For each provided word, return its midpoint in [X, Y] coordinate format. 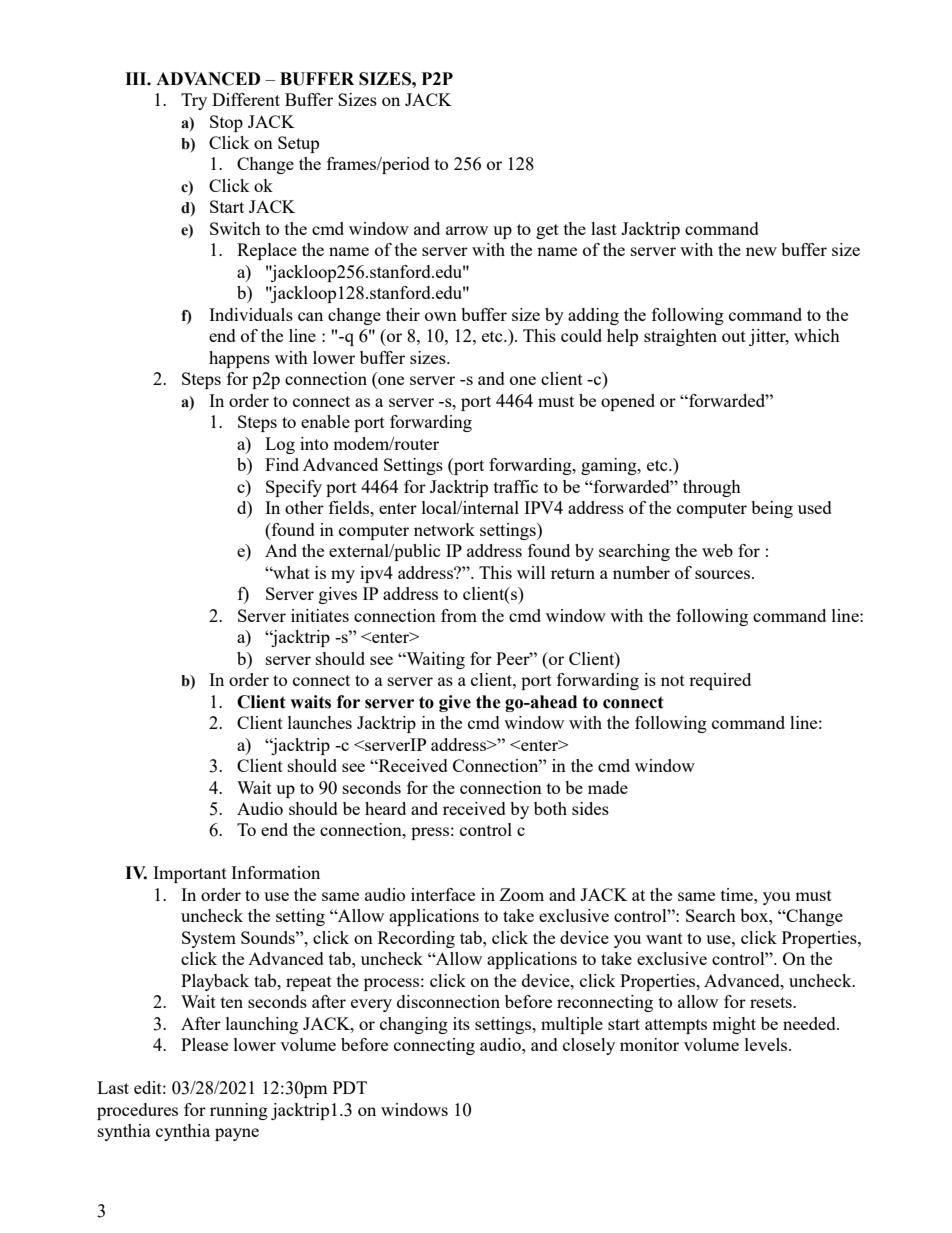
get [547, 231]
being [772, 509]
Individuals [251, 314]
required [720, 681]
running [239, 1111]
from [459, 615]
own [441, 316]
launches [320, 722]
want [664, 938]
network [444, 529]
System [209, 939]
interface [443, 894]
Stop [226, 123]
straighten [680, 337]
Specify [294, 488]
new [761, 251]
